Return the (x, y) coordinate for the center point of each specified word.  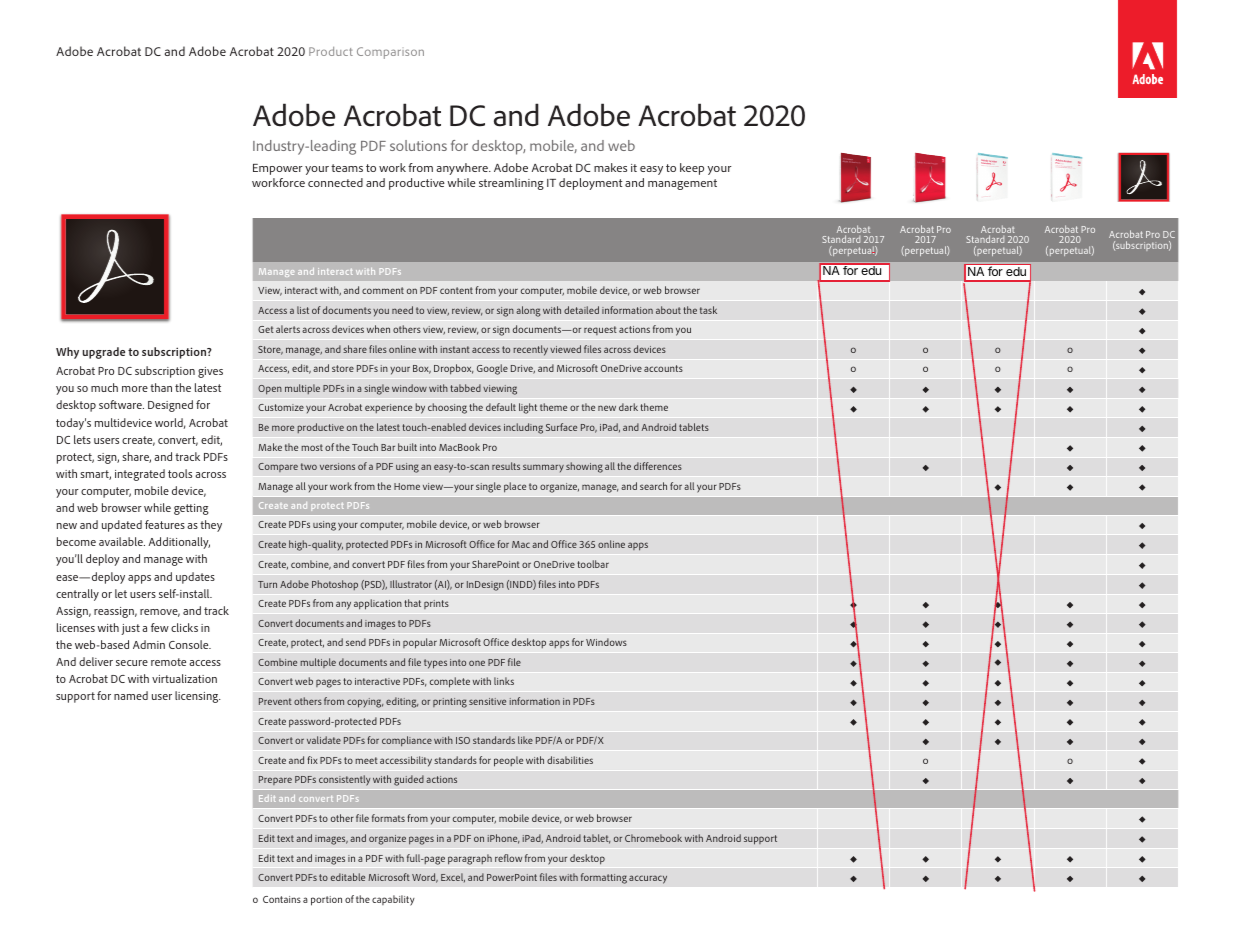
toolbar (593, 564)
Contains (282, 899)
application (378, 604)
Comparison (390, 53)
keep (692, 169)
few (160, 627)
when (378, 329)
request (600, 330)
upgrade (104, 353)
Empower (277, 169)
